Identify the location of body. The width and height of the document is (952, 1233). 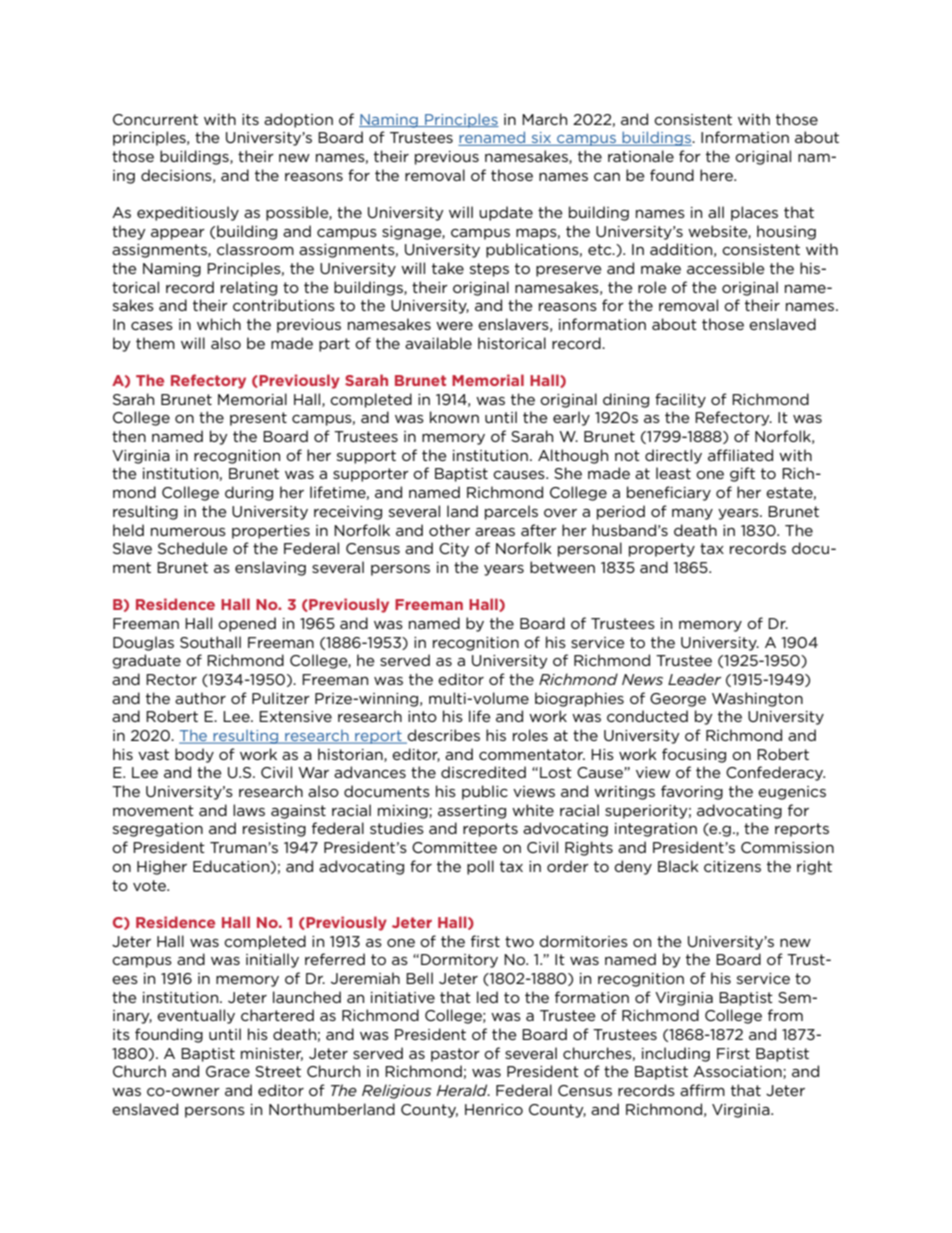
(194, 755).
